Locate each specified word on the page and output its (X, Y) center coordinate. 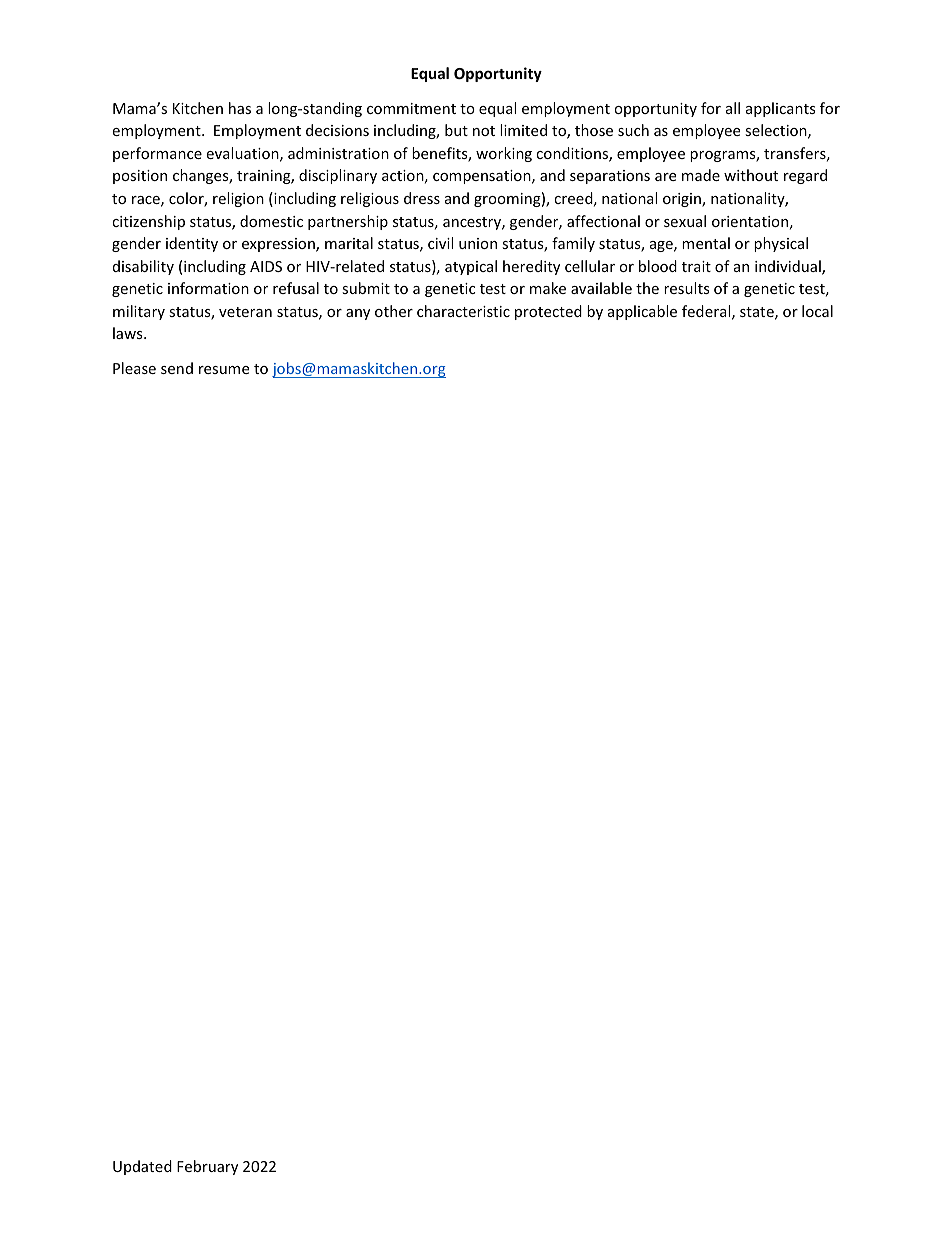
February (207, 1167)
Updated (142, 1167)
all (733, 108)
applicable (642, 312)
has (240, 108)
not (484, 131)
